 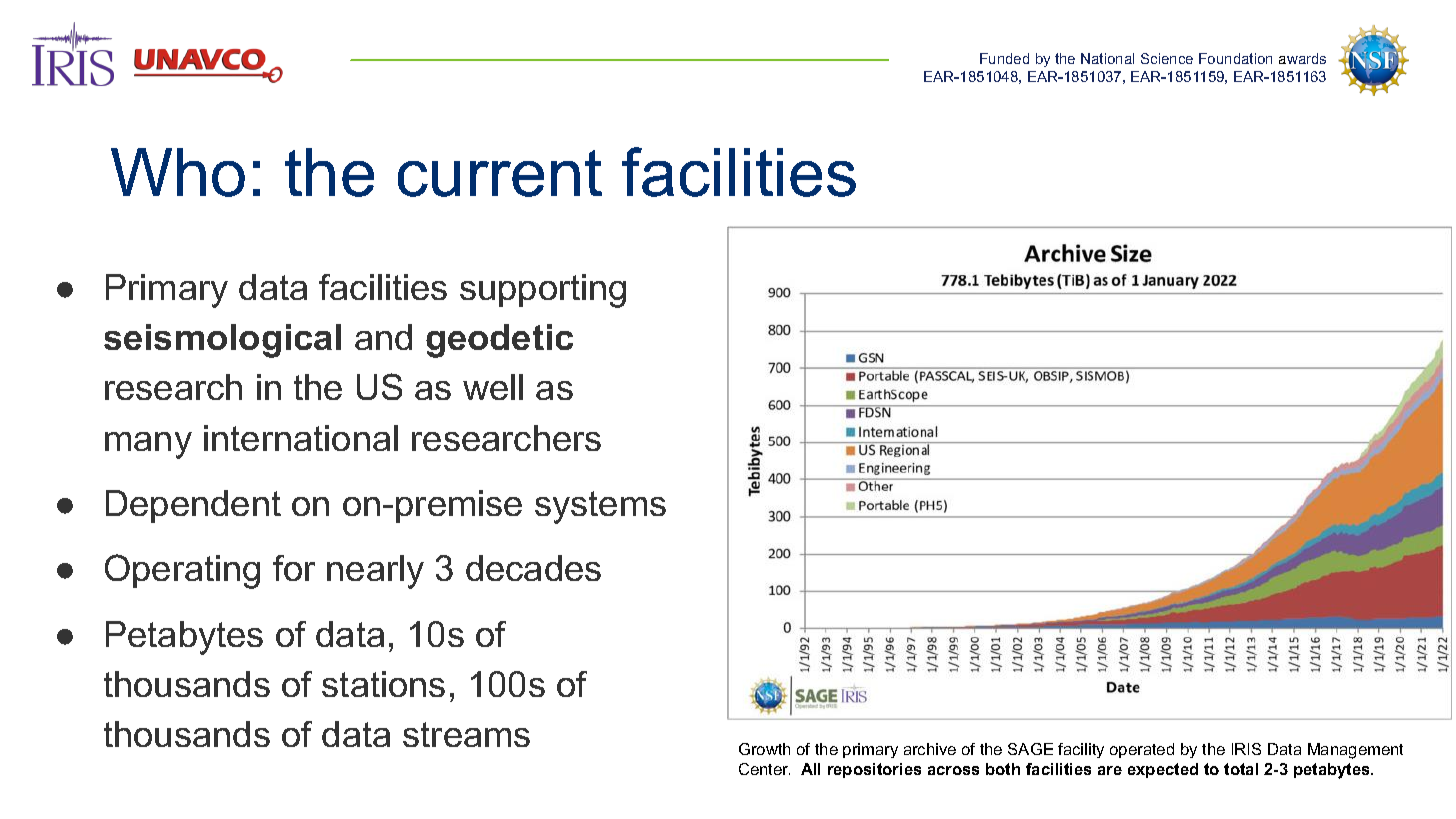 I want to click on systems, so click(x=600, y=507).
